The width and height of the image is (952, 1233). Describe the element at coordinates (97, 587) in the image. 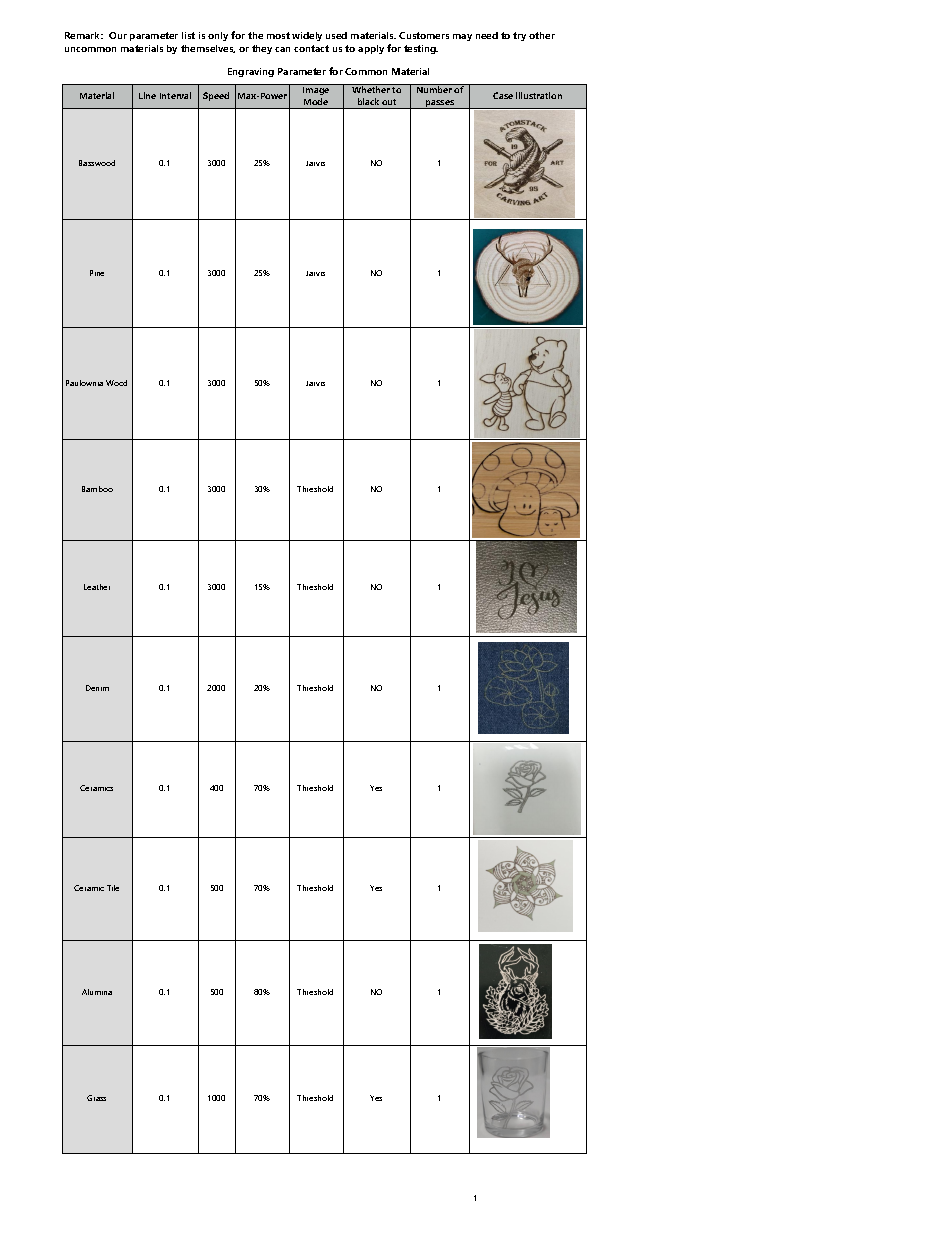

I see `Leather` at that location.
